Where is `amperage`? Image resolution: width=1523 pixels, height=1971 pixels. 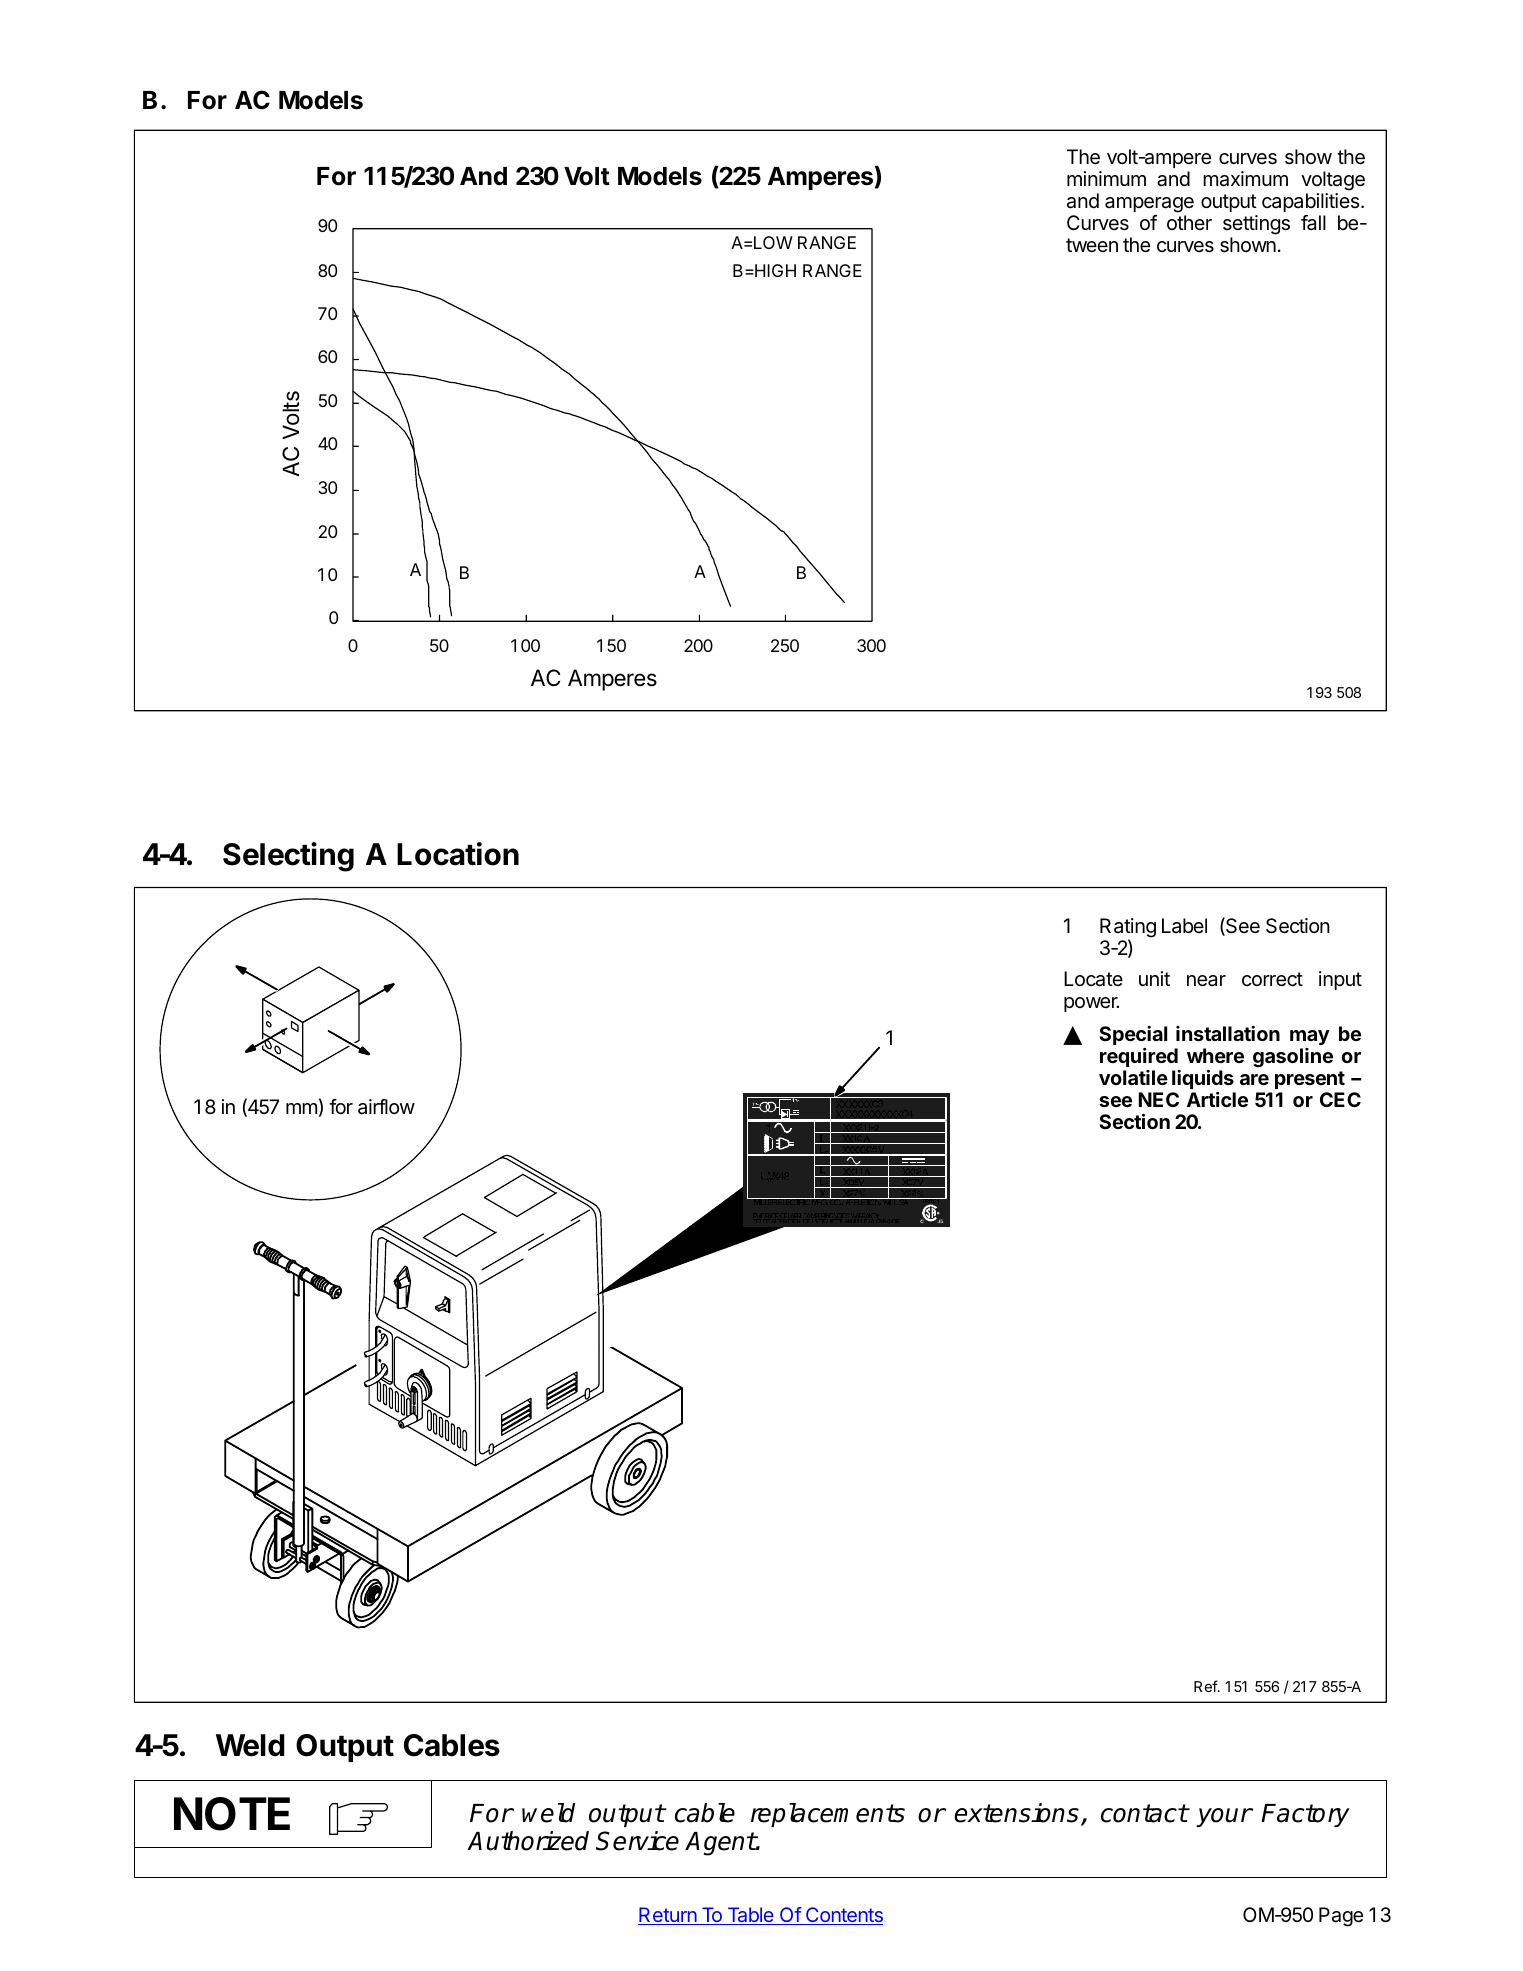 amperage is located at coordinates (1149, 205).
